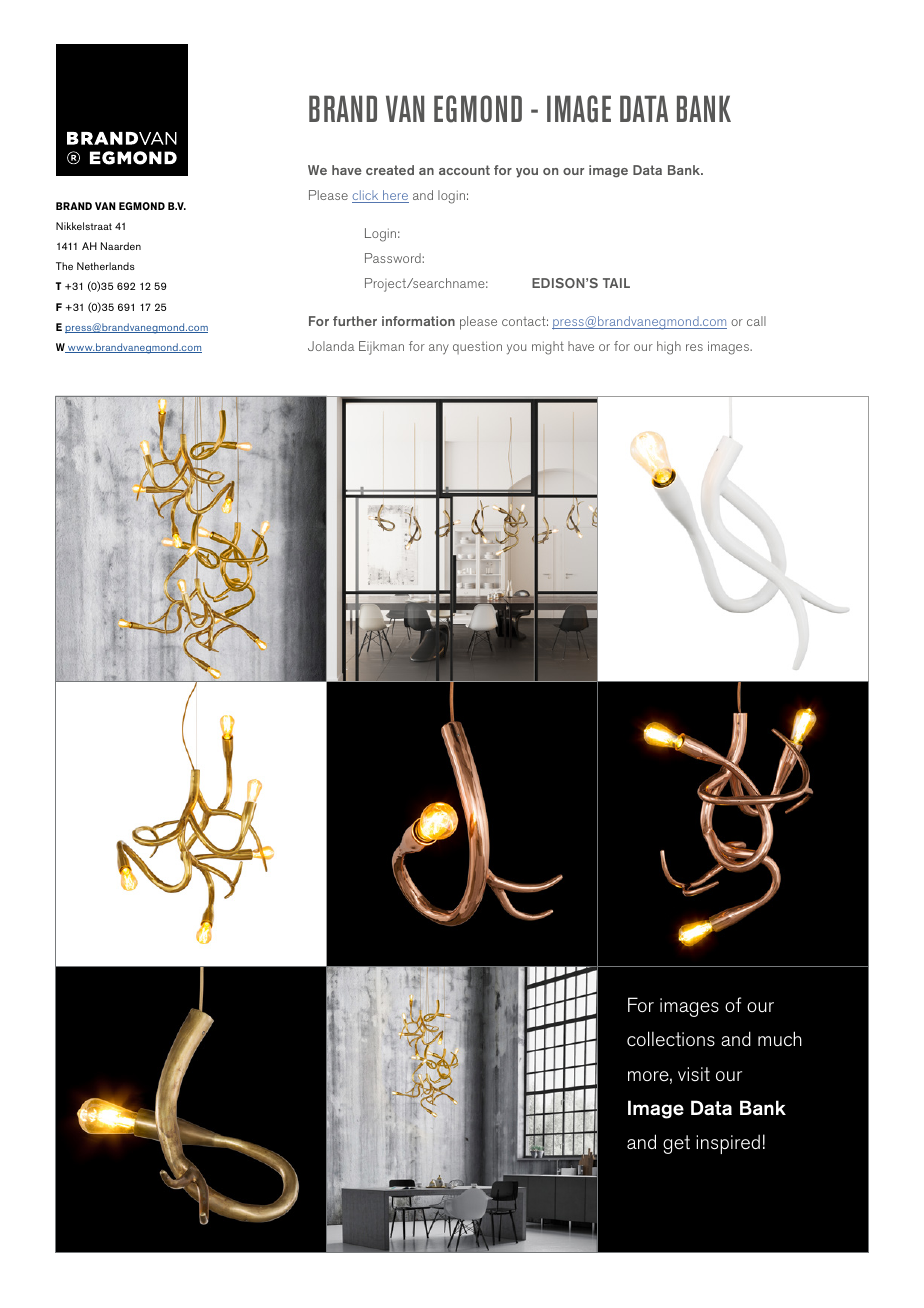 The image size is (924, 1308). What do you see at coordinates (477, 347) in the document?
I see `question` at bounding box center [477, 347].
